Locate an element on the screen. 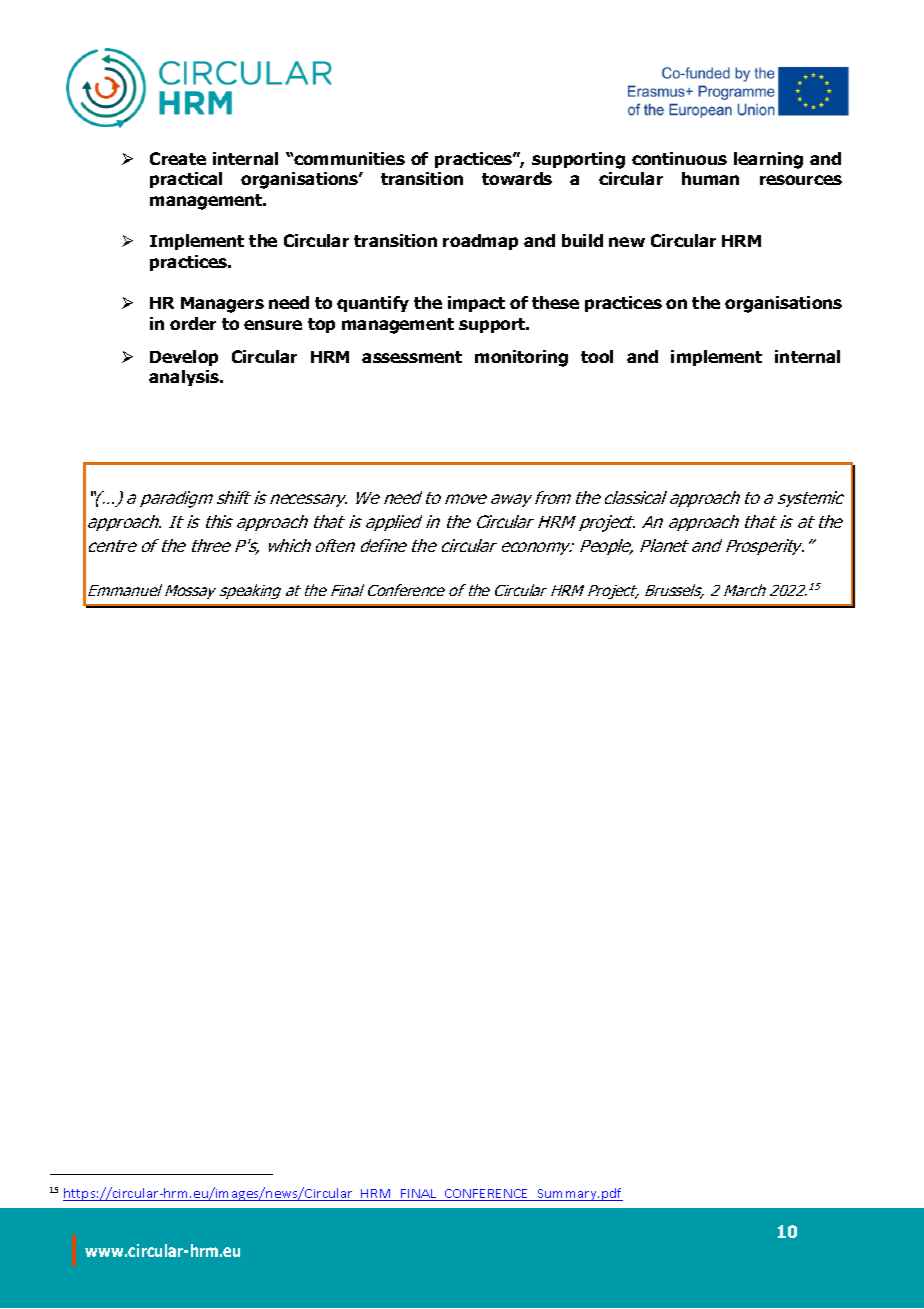 The image size is (924, 1309). towards is located at coordinates (517, 178).
